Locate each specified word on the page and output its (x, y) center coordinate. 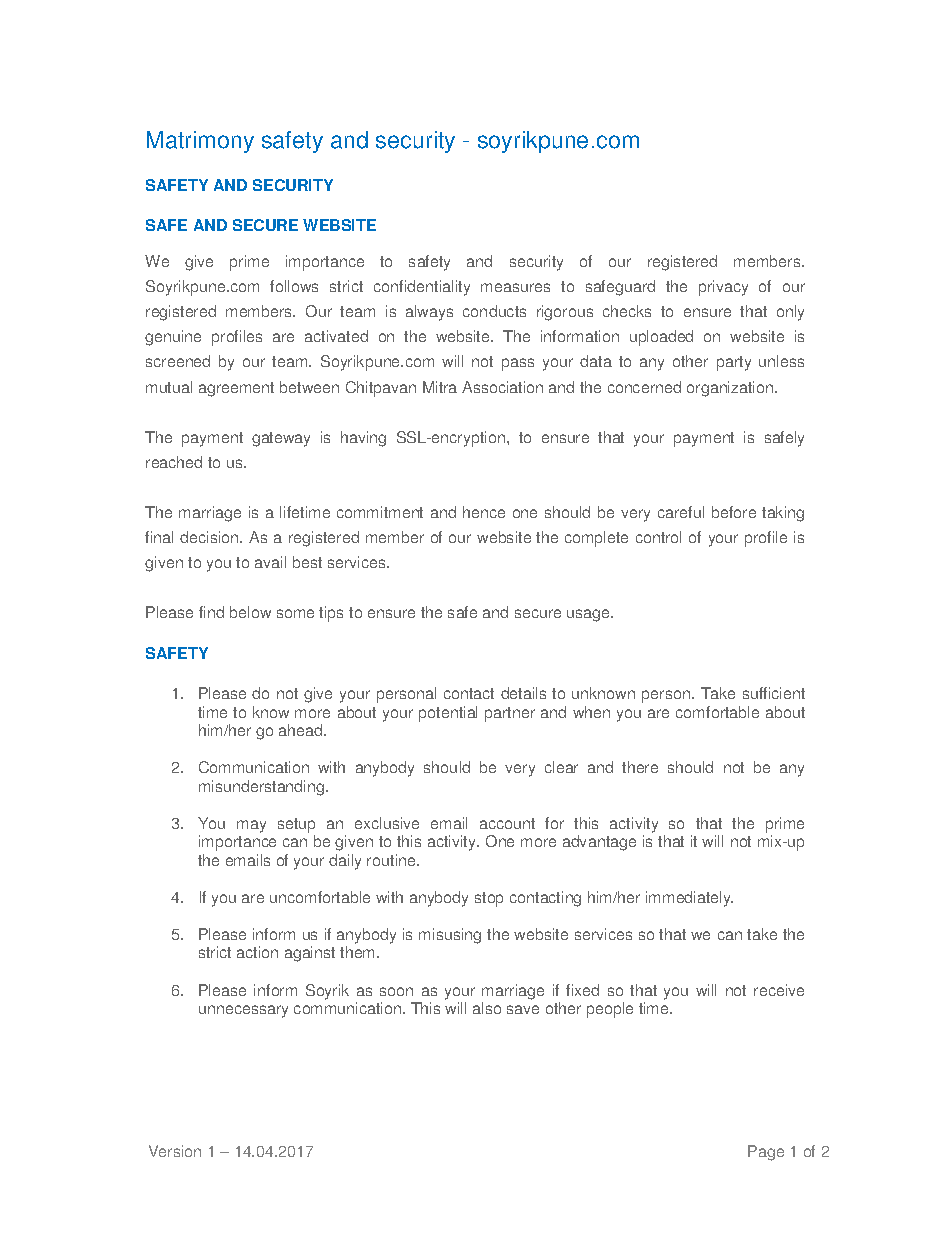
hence (484, 512)
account (507, 823)
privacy (723, 288)
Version (175, 1151)
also (487, 1008)
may (251, 826)
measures (515, 287)
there (640, 767)
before (734, 512)
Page (766, 1153)
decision (210, 537)
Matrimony (200, 142)
